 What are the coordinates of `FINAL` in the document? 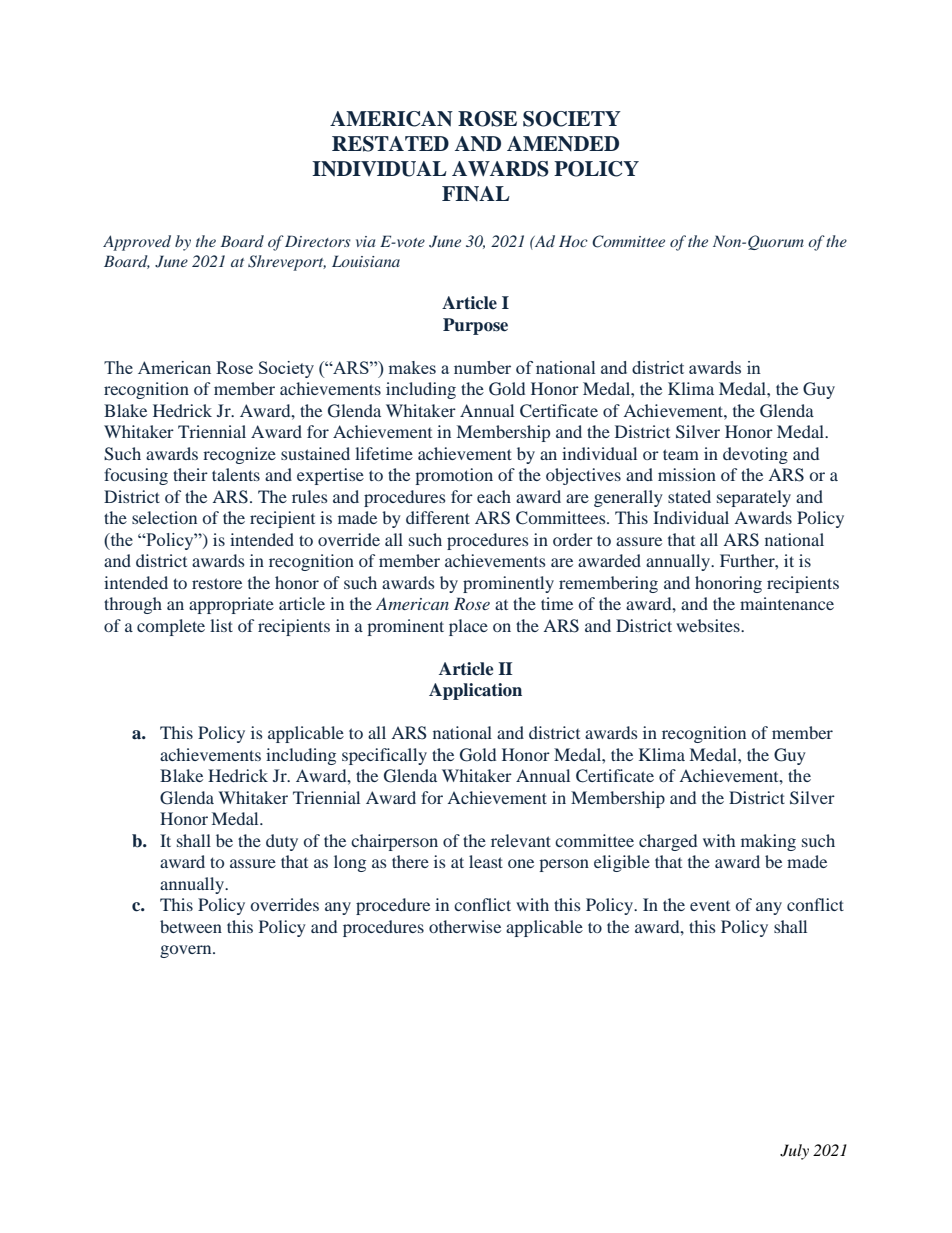 It's located at (476, 193).
